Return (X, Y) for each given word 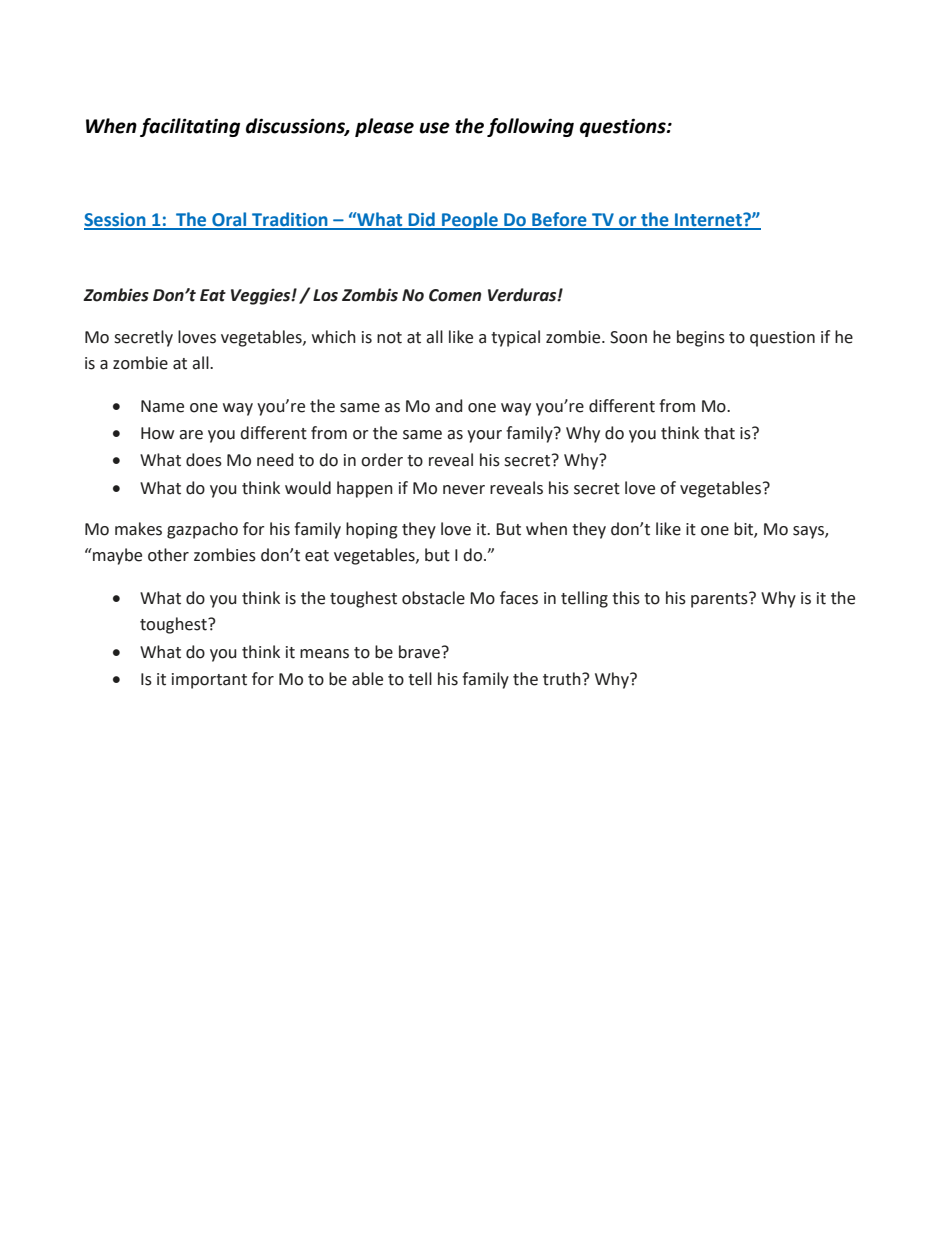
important (209, 681)
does (204, 460)
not (389, 338)
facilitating (190, 127)
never (464, 490)
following (530, 127)
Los (325, 295)
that (719, 433)
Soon (628, 337)
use (435, 128)
